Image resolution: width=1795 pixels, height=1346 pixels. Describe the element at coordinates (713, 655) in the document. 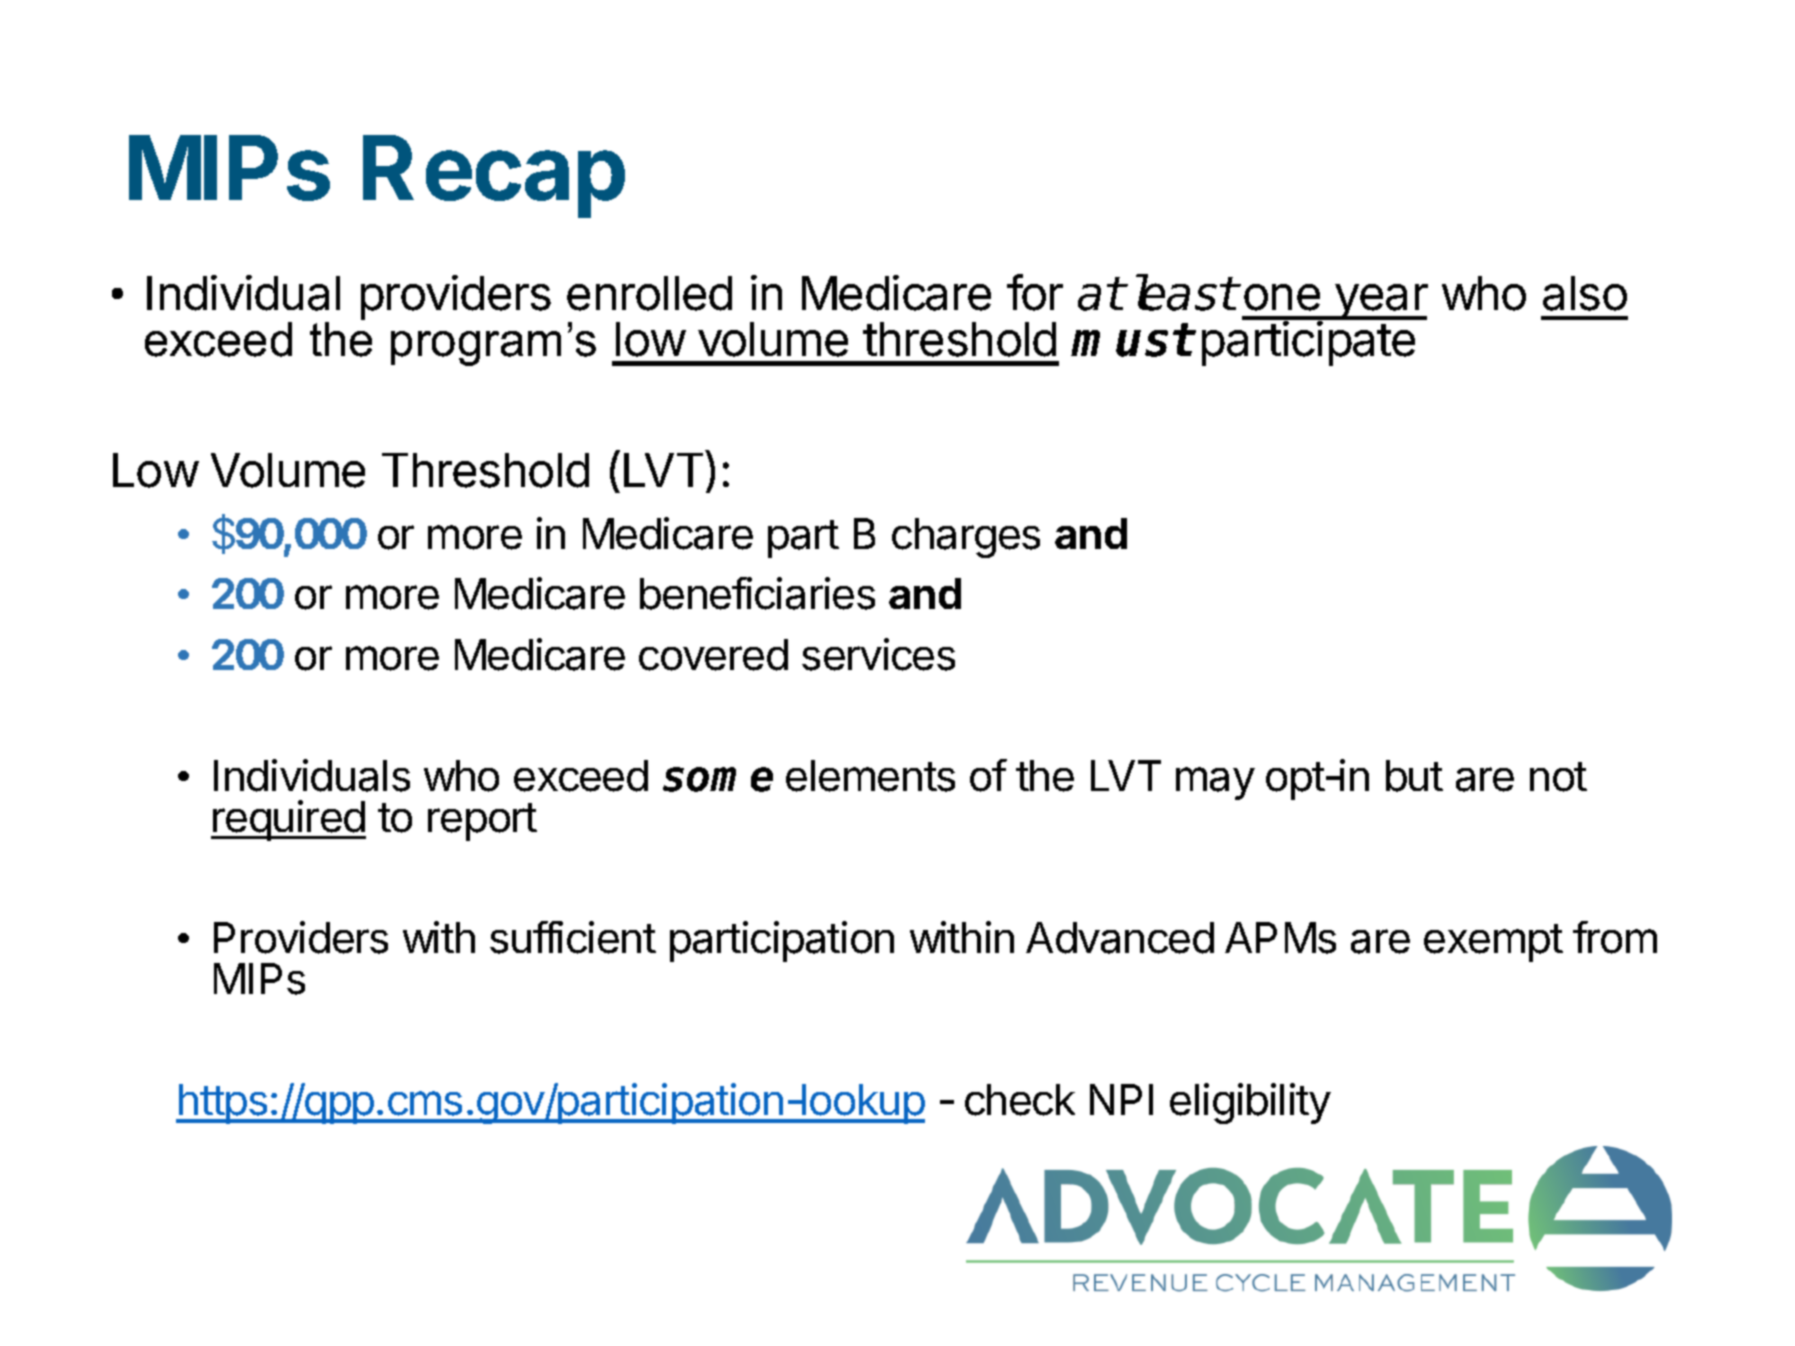

I see `covered` at that location.
